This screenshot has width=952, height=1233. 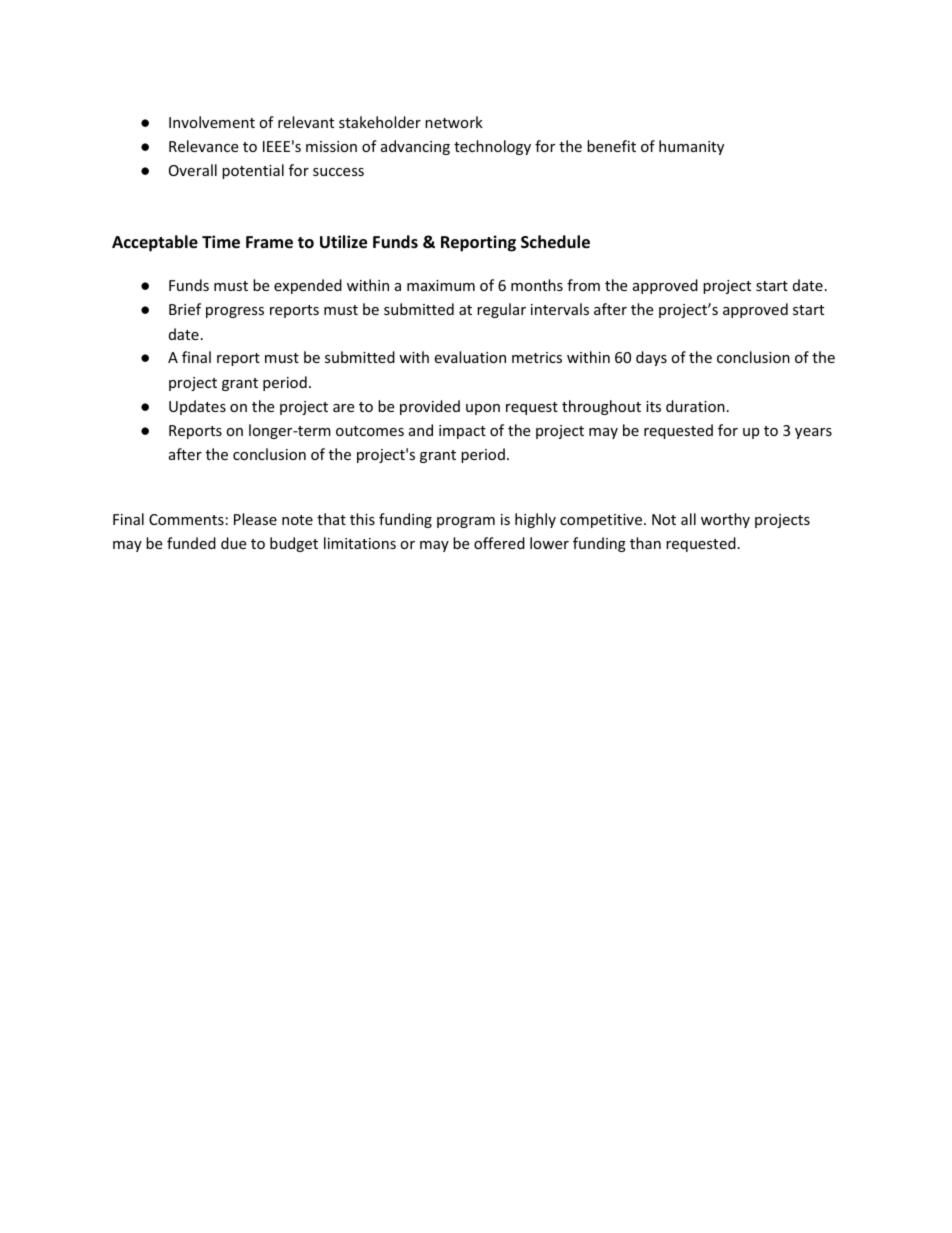 I want to click on humanity, so click(x=691, y=147).
